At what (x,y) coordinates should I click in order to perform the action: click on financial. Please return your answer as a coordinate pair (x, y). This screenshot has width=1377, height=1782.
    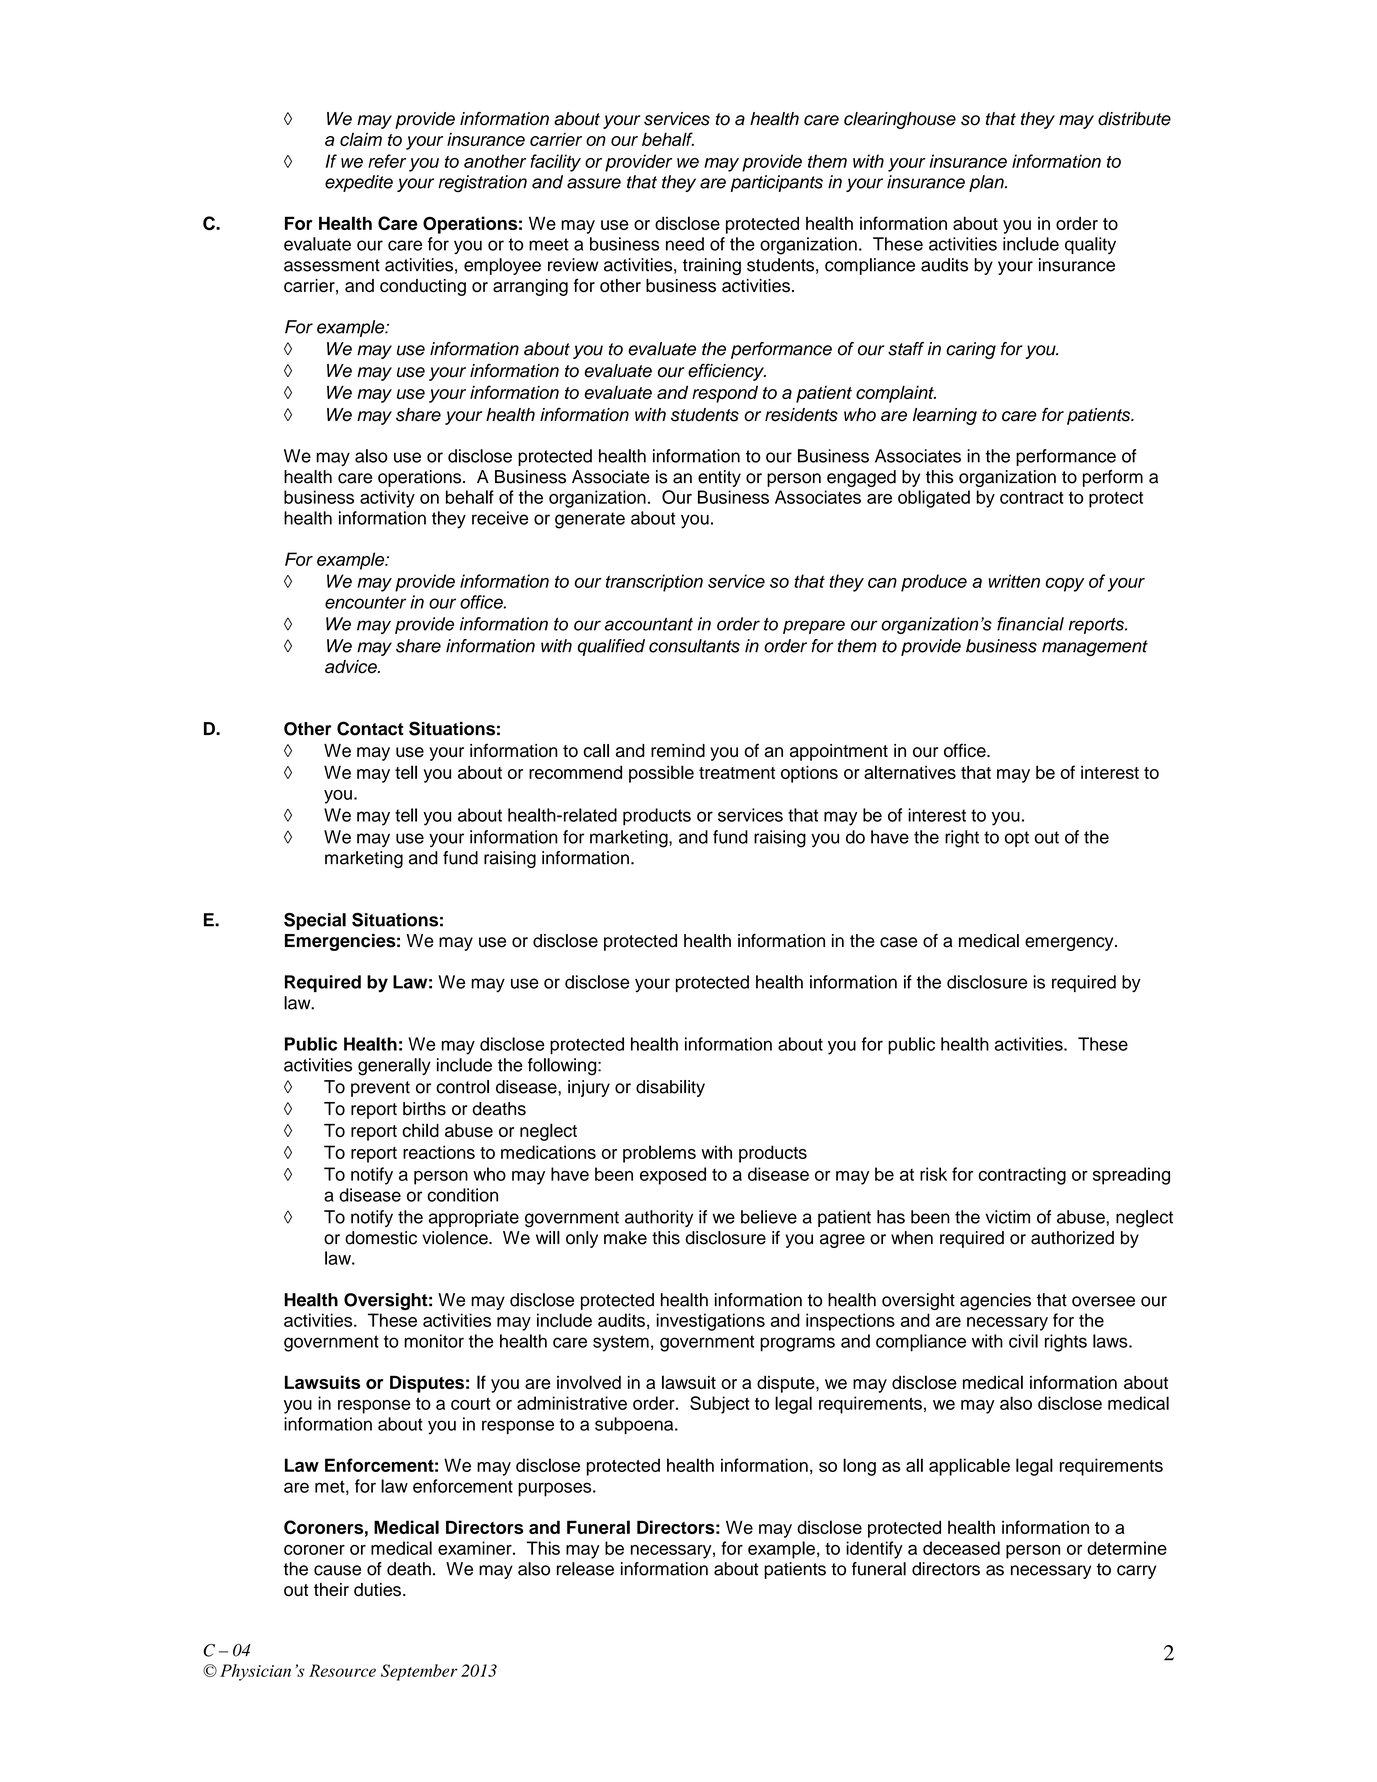
    Looking at the image, I should click on (1030, 624).
